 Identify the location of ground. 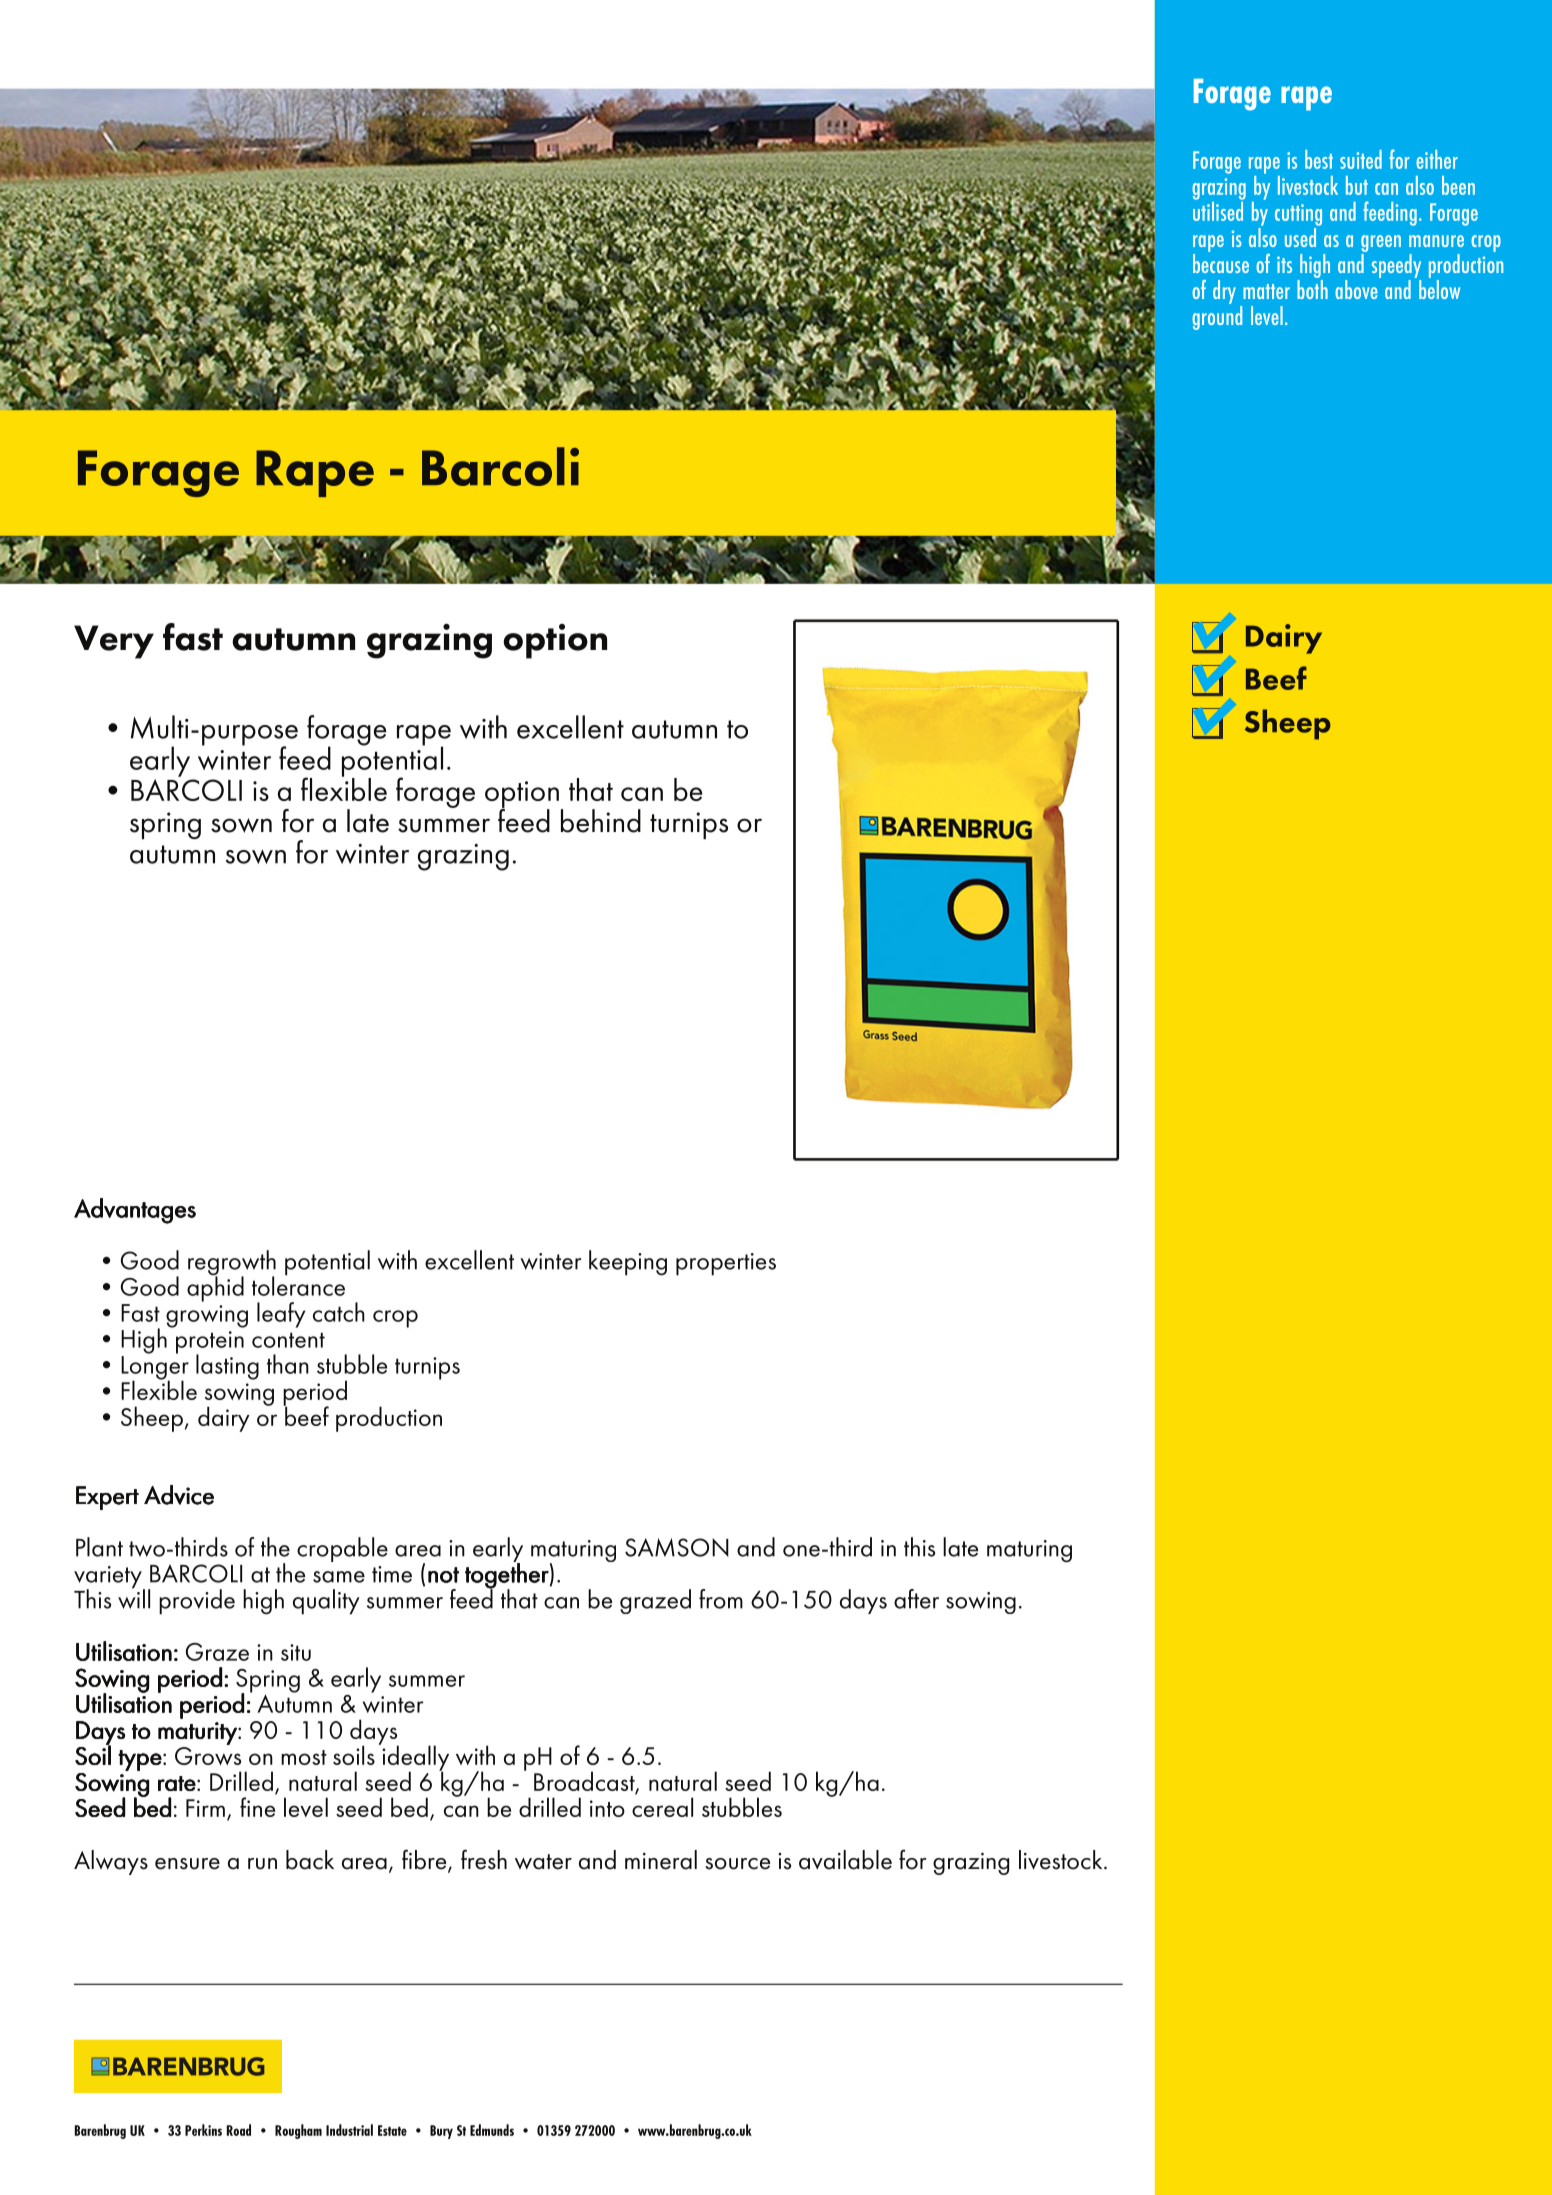
(1217, 316).
